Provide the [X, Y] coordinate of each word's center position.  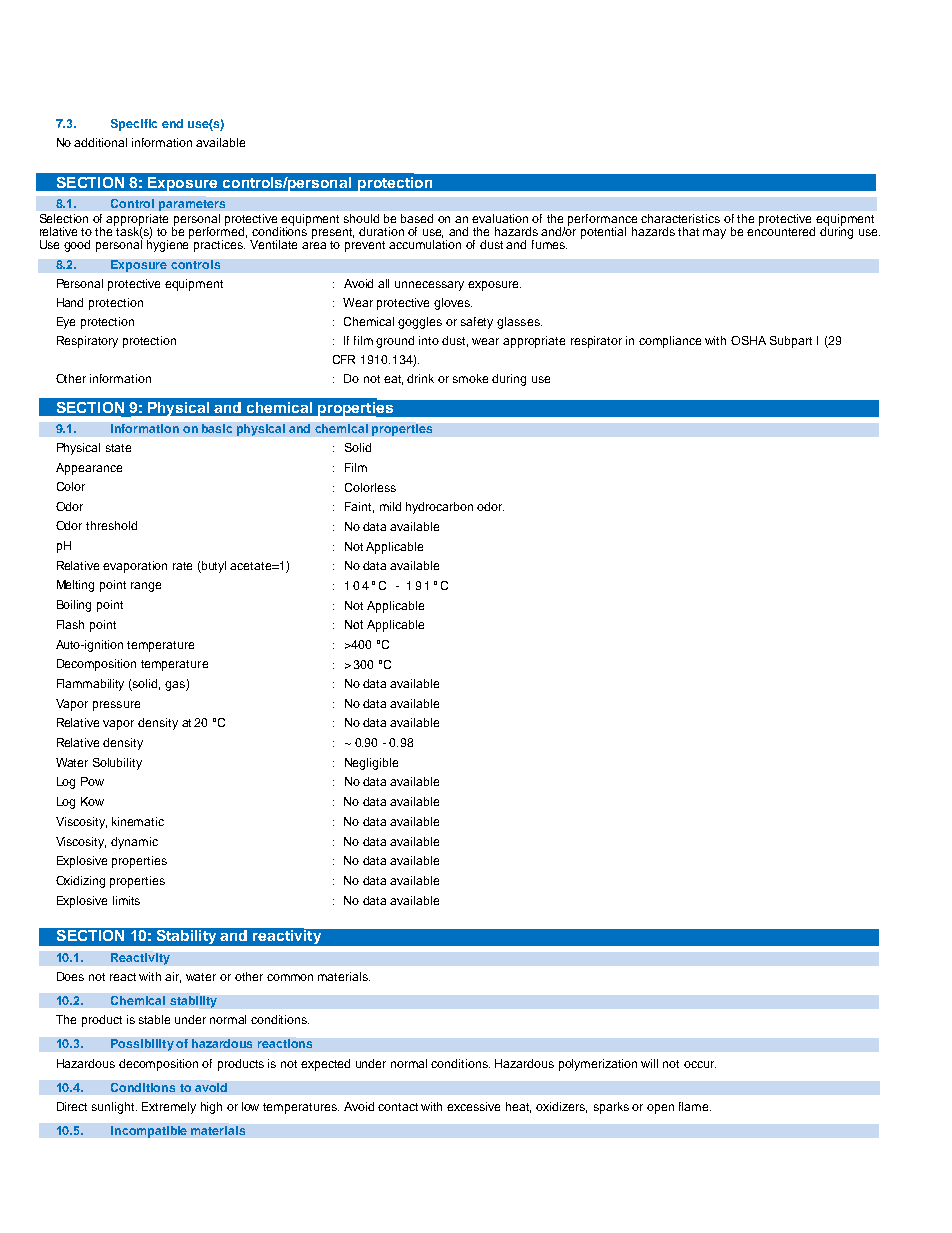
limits [126, 900]
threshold [111, 525]
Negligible [371, 764]
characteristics [680, 218]
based [417, 218]
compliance [670, 342]
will [649, 1063]
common [290, 977]
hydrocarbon [439, 508]
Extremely [169, 1108]
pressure [116, 706]
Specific [134, 125]
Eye [66, 323]
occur [700, 1064]
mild [390, 506]
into [429, 340]
